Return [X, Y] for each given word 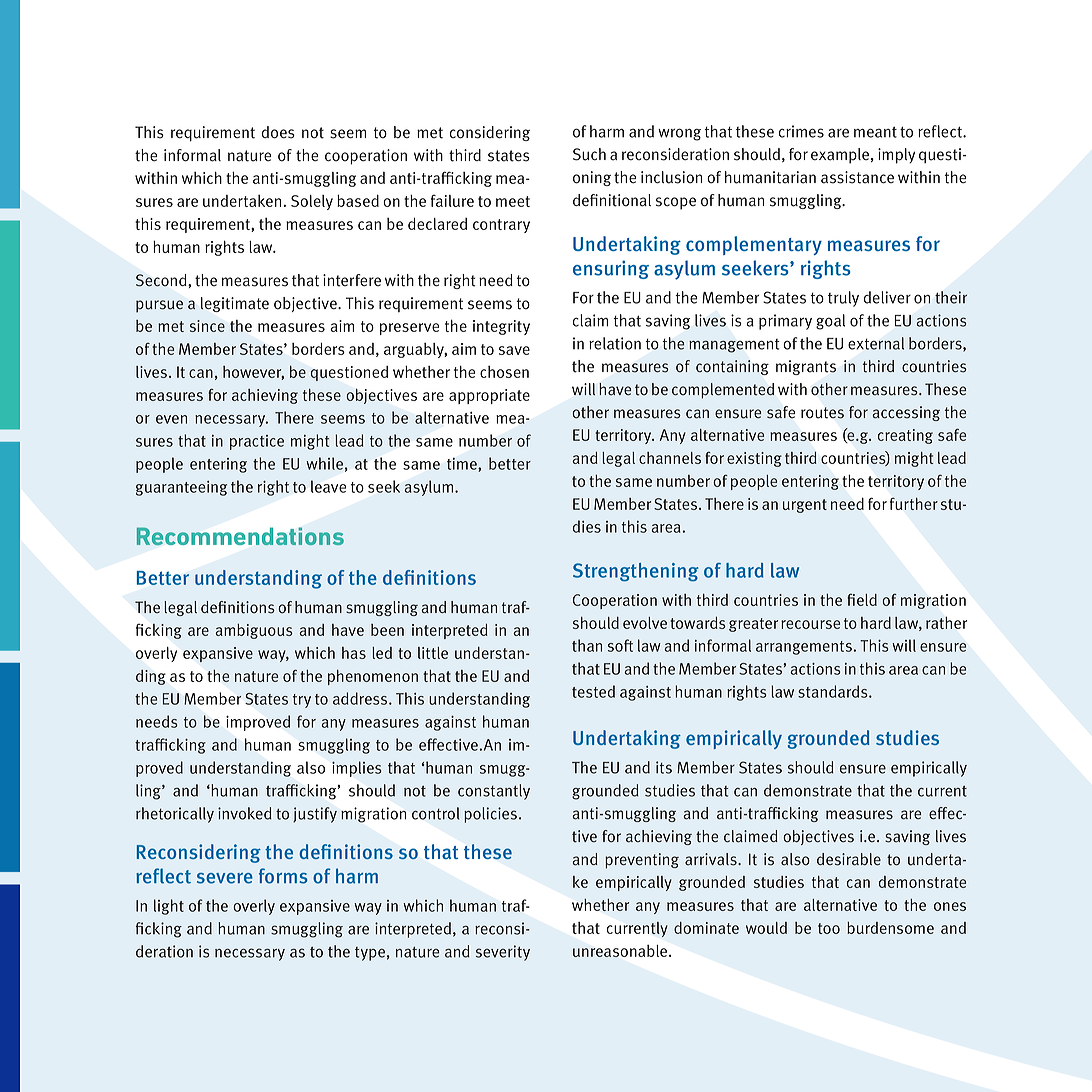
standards [834, 691]
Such [589, 154]
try [302, 701]
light [169, 907]
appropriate [489, 396]
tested [593, 691]
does [278, 132]
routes [822, 413]
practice [257, 442]
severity [503, 953]
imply [896, 156]
